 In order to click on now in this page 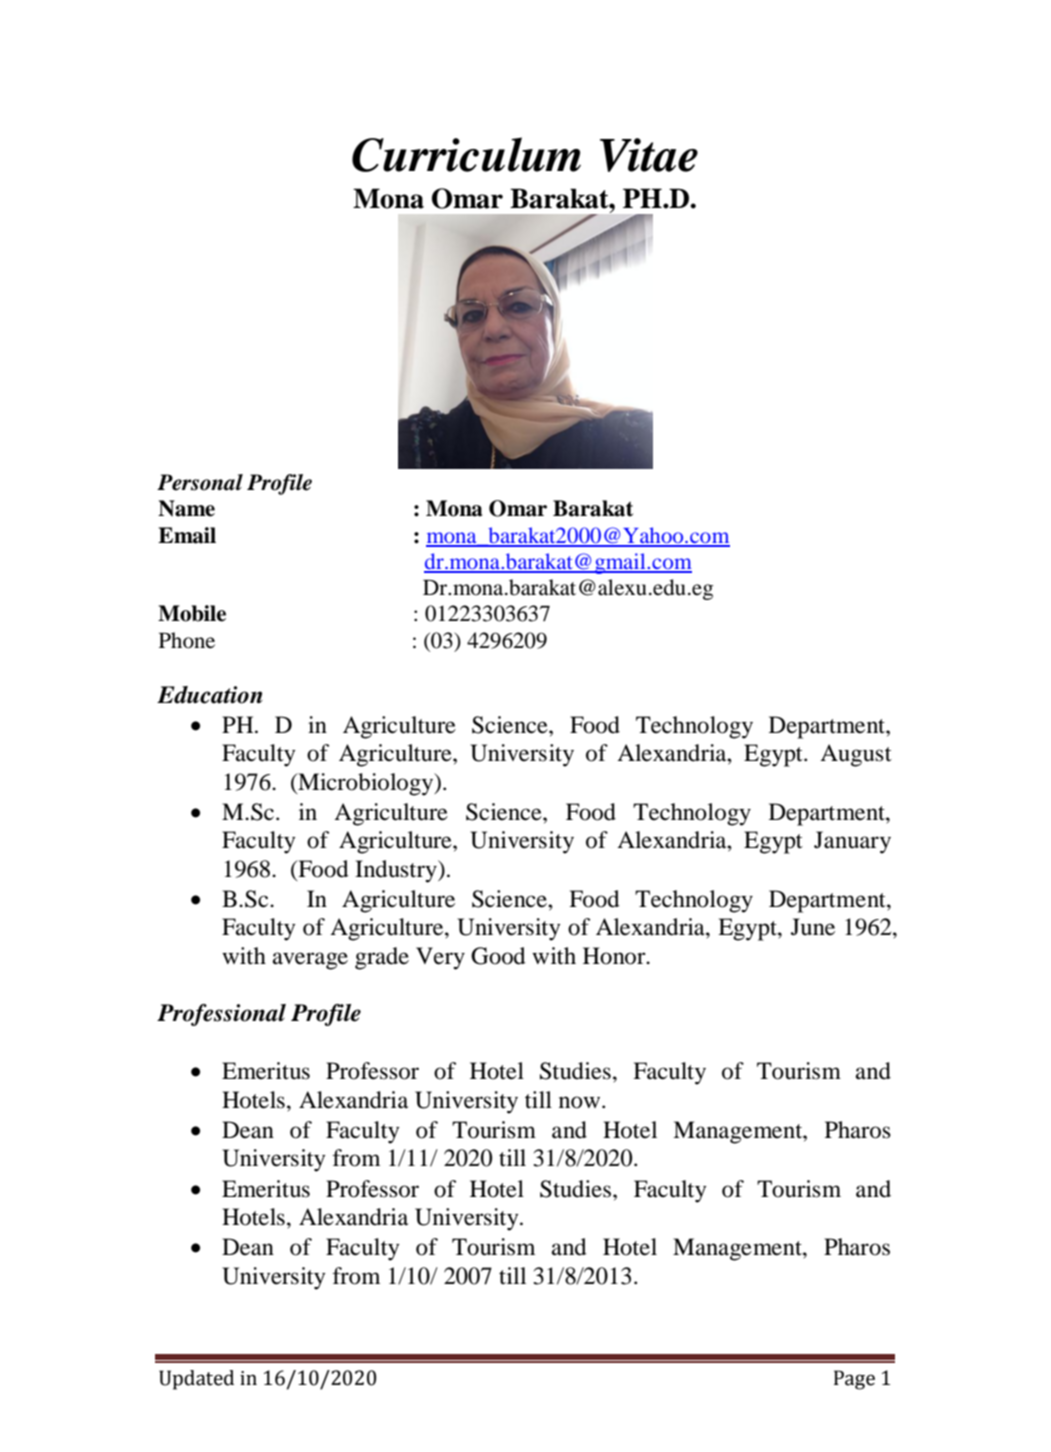, I will do `click(581, 1102)`.
